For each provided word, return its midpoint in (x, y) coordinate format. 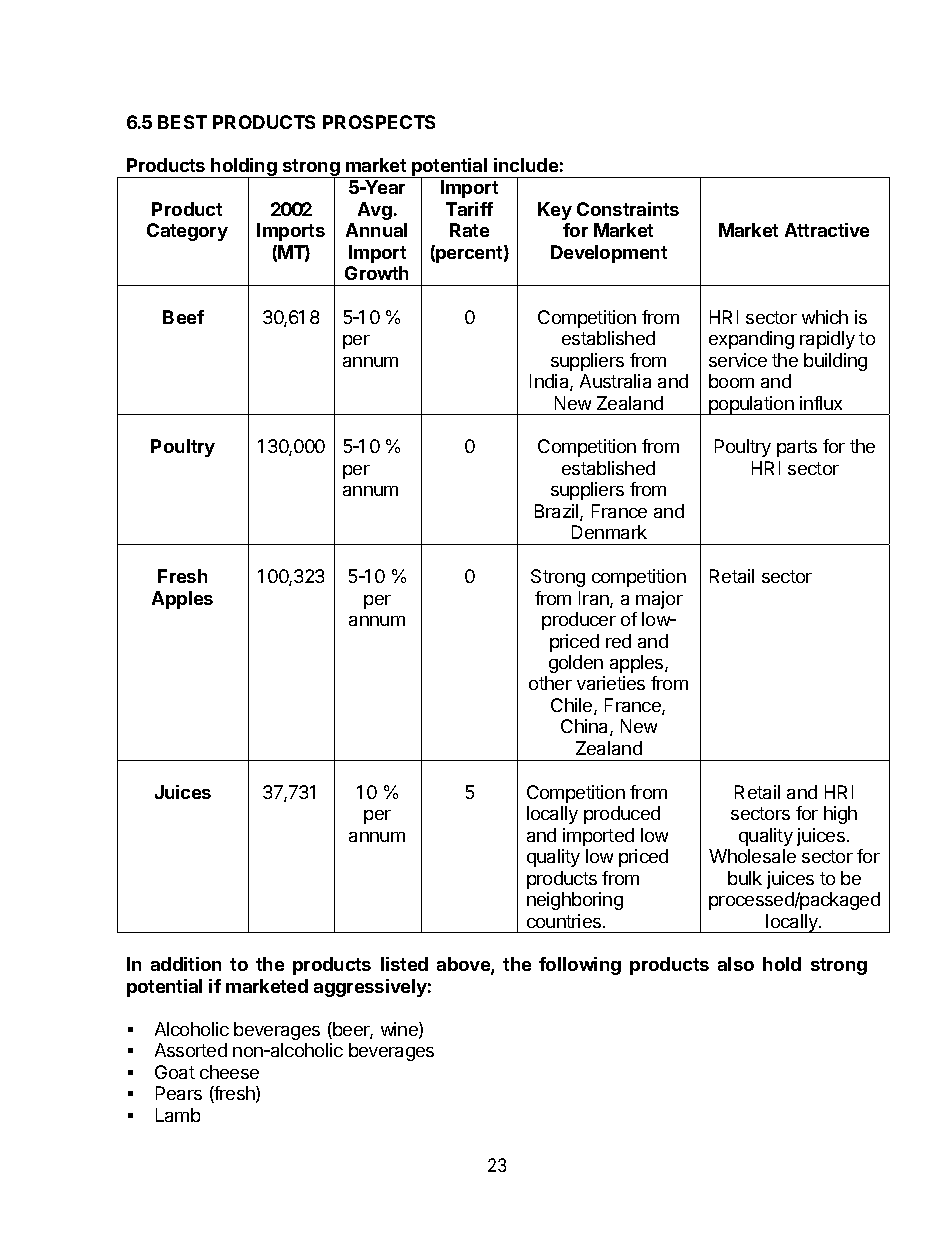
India (550, 382)
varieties (611, 683)
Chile (573, 706)
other (550, 683)
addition (186, 964)
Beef (183, 317)
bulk (745, 878)
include (526, 165)
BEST (182, 122)
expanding (751, 340)
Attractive (827, 230)
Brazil (558, 512)
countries (565, 921)
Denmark (609, 532)
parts (797, 448)
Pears (179, 1093)
